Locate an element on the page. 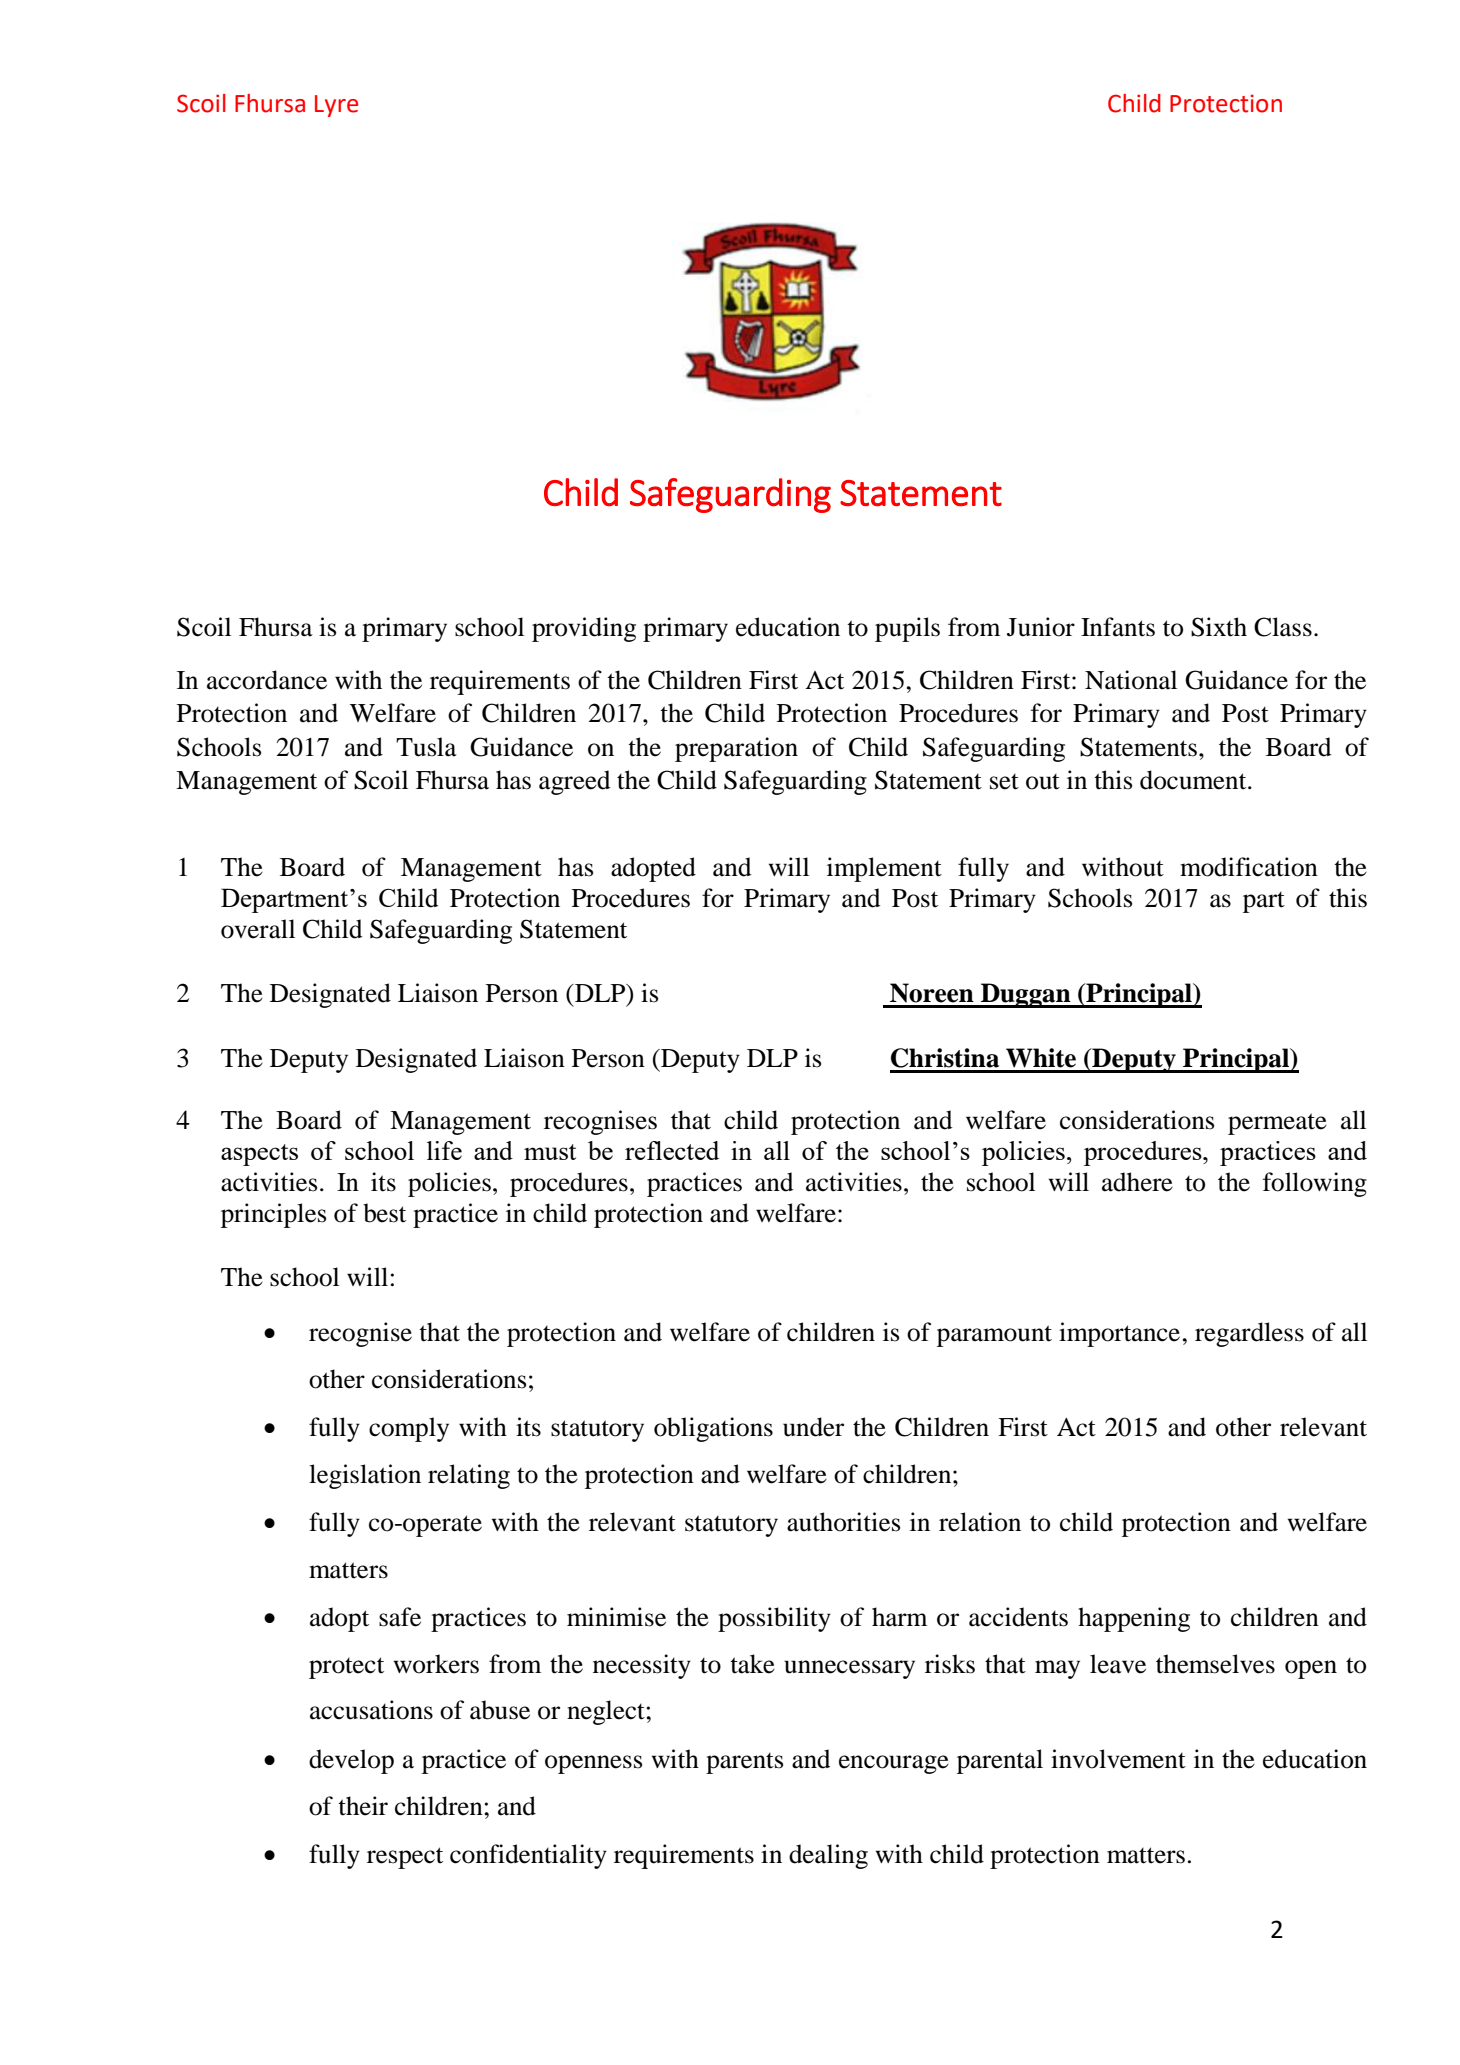 The height and width of the document is (2065, 1460). adhere is located at coordinates (1137, 1182).
